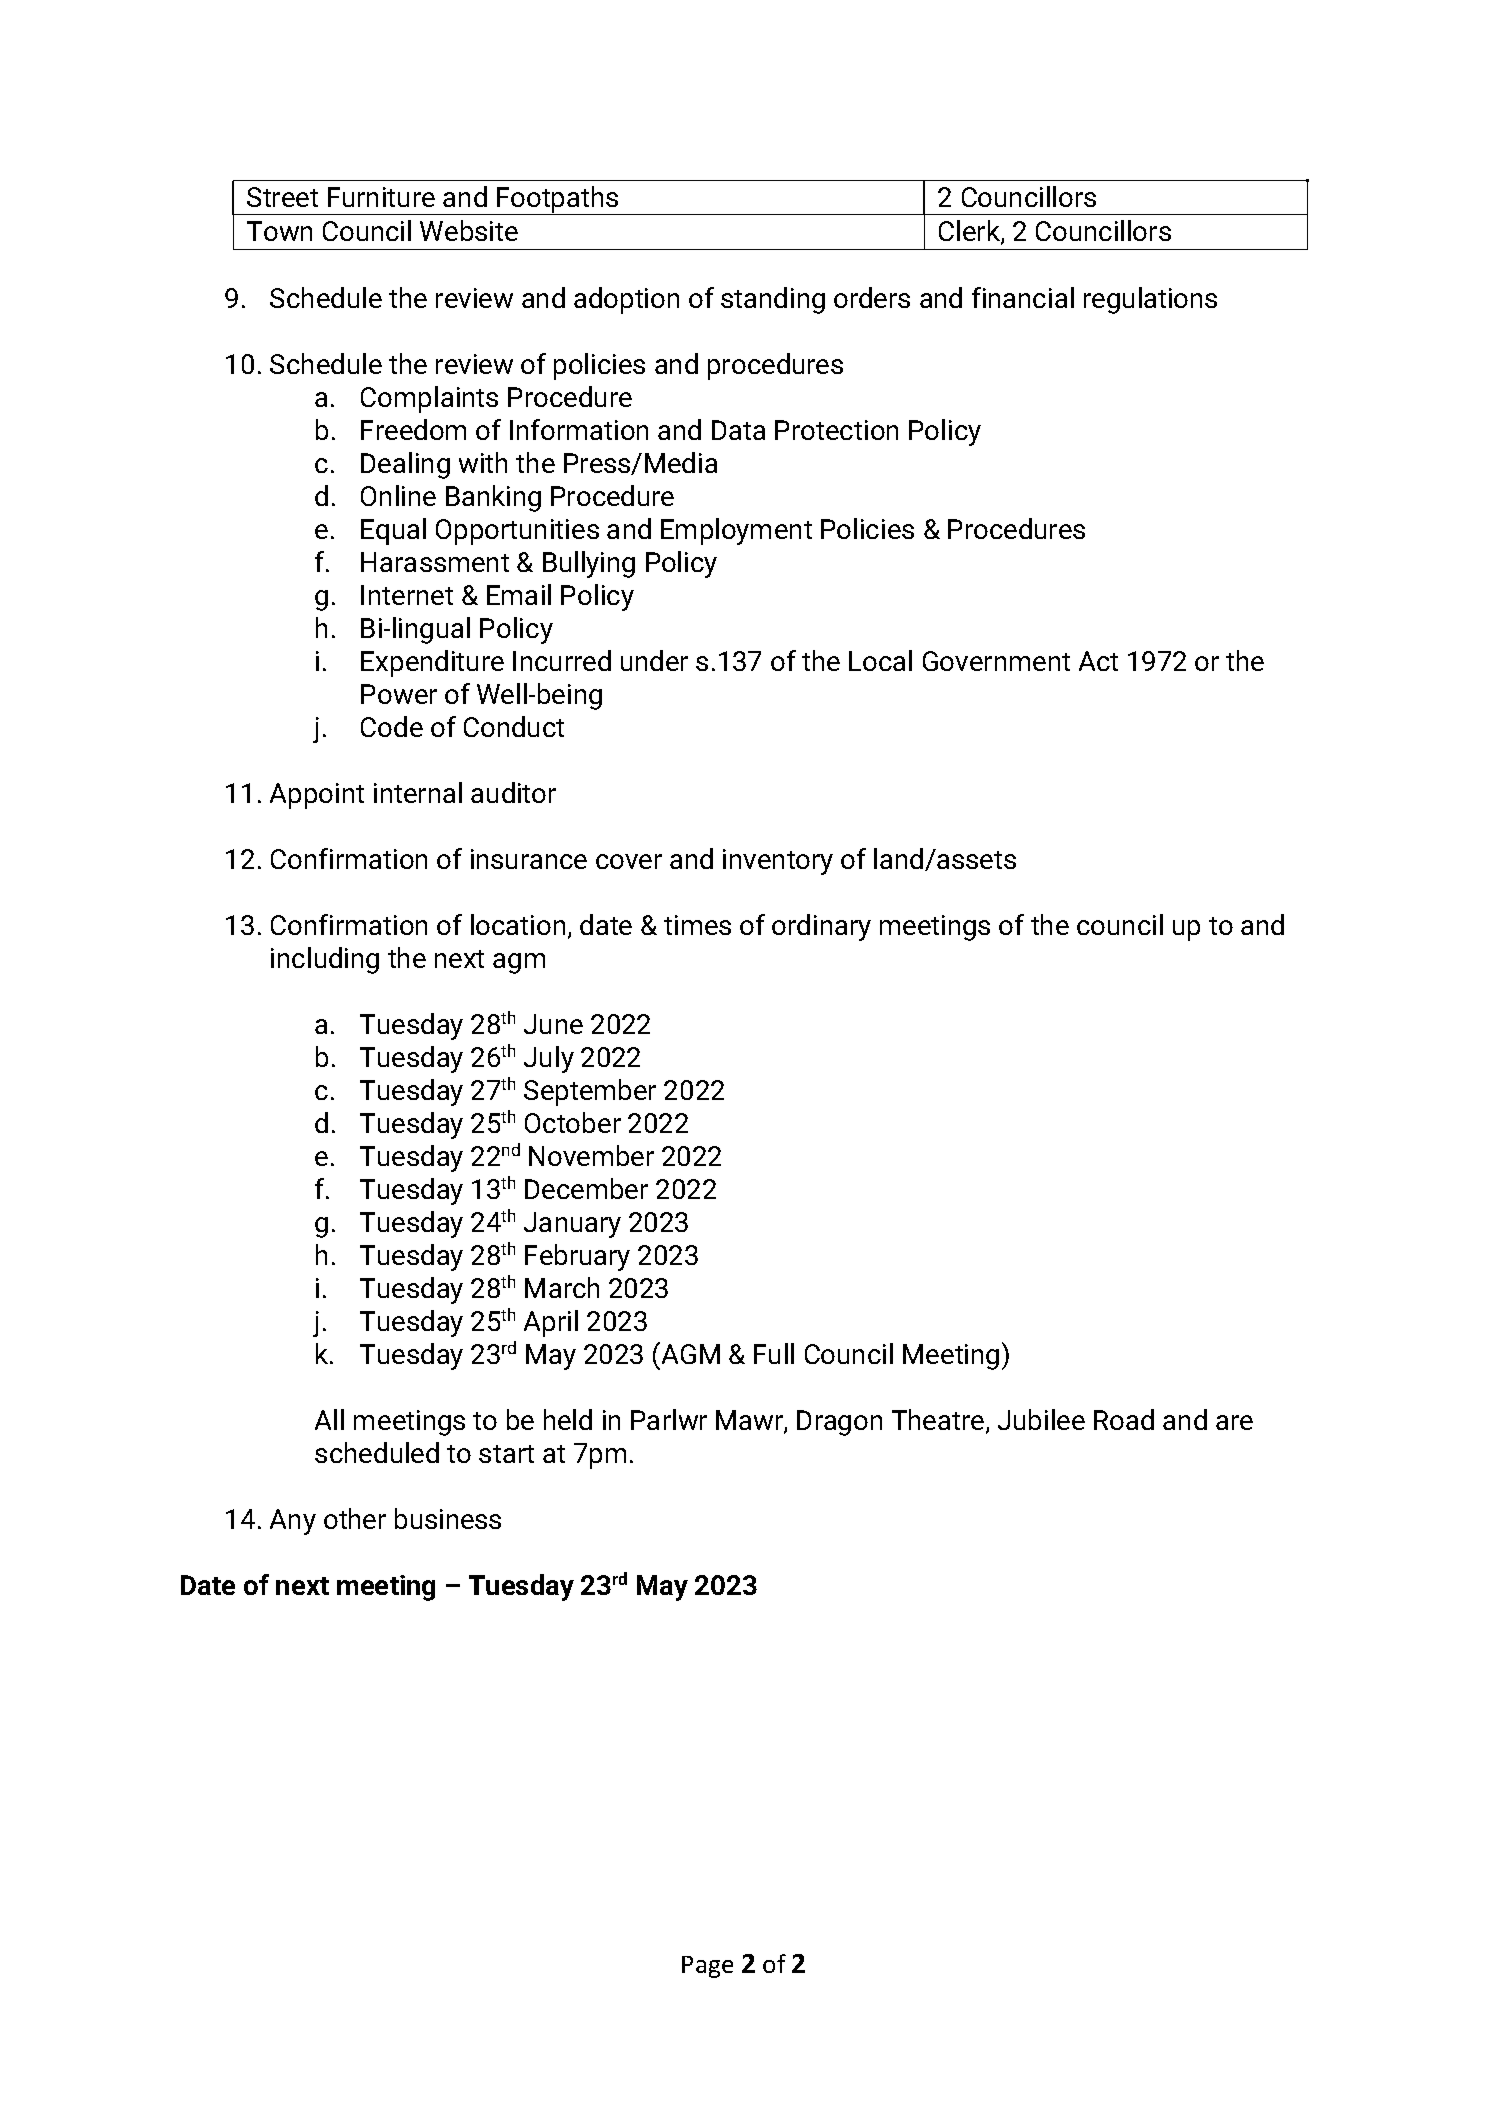  What do you see at coordinates (707, 1967) in the page?
I see `Page` at bounding box center [707, 1967].
